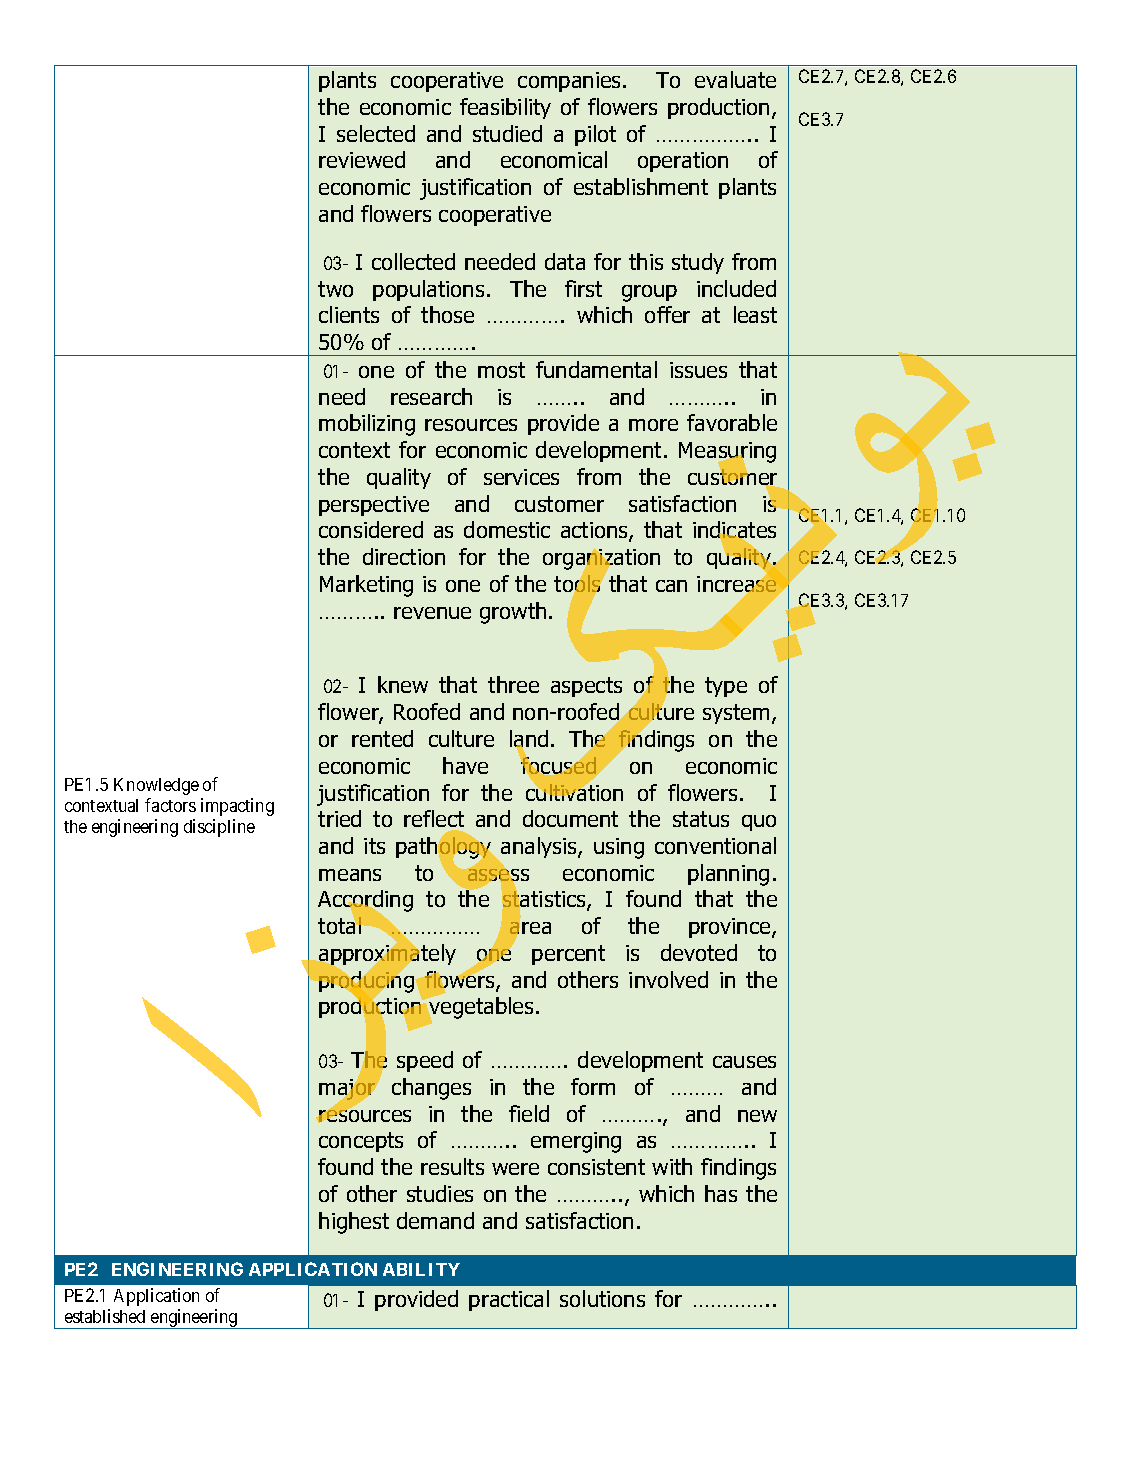 This page has width=1131, height=1463. I want to click on more, so click(653, 425).
